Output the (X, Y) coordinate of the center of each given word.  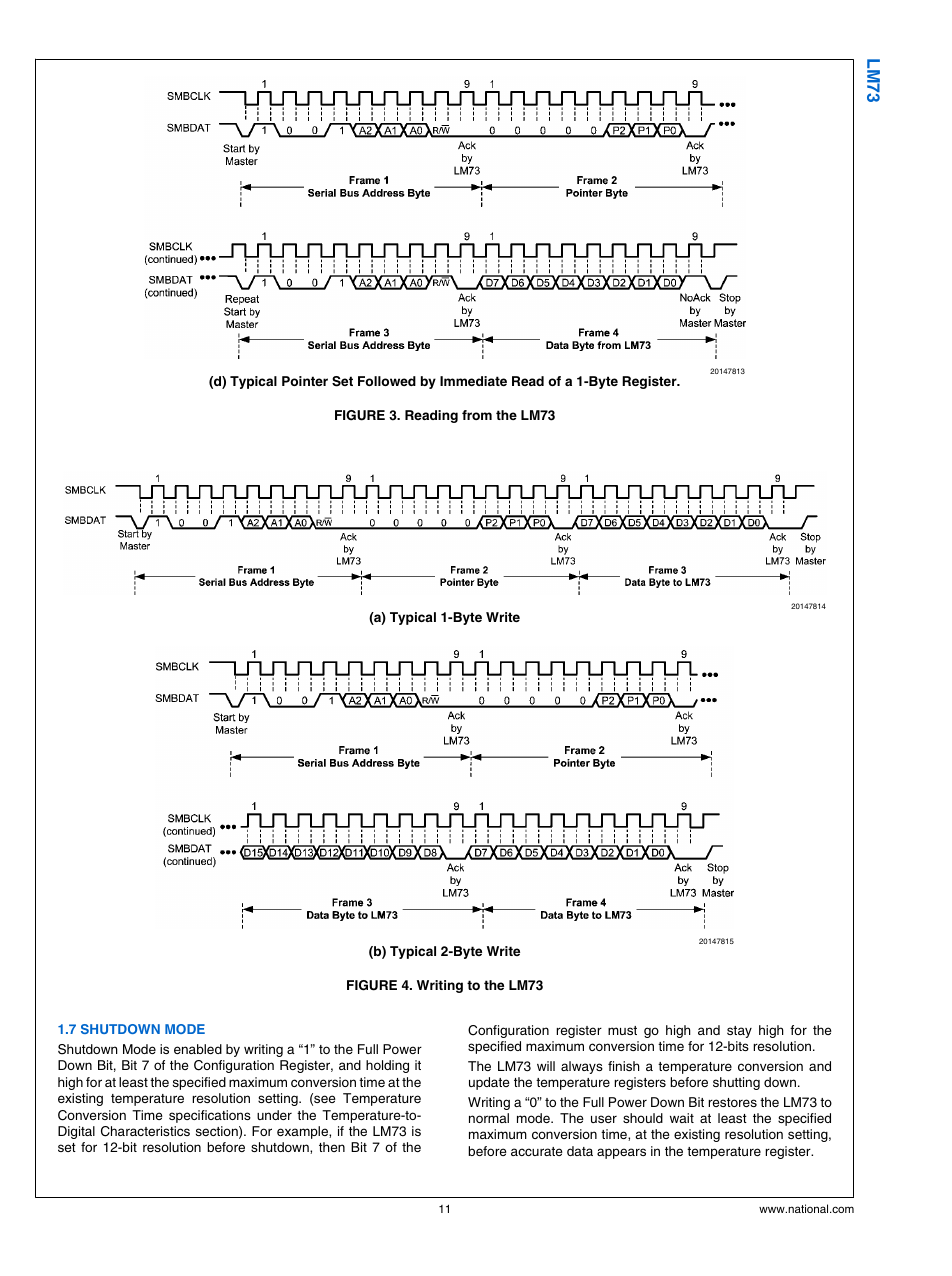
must (622, 1030)
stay (739, 1032)
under (274, 1115)
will (546, 1066)
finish (624, 1066)
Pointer (305, 381)
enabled (198, 1049)
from (477, 415)
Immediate (473, 381)
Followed (387, 381)
